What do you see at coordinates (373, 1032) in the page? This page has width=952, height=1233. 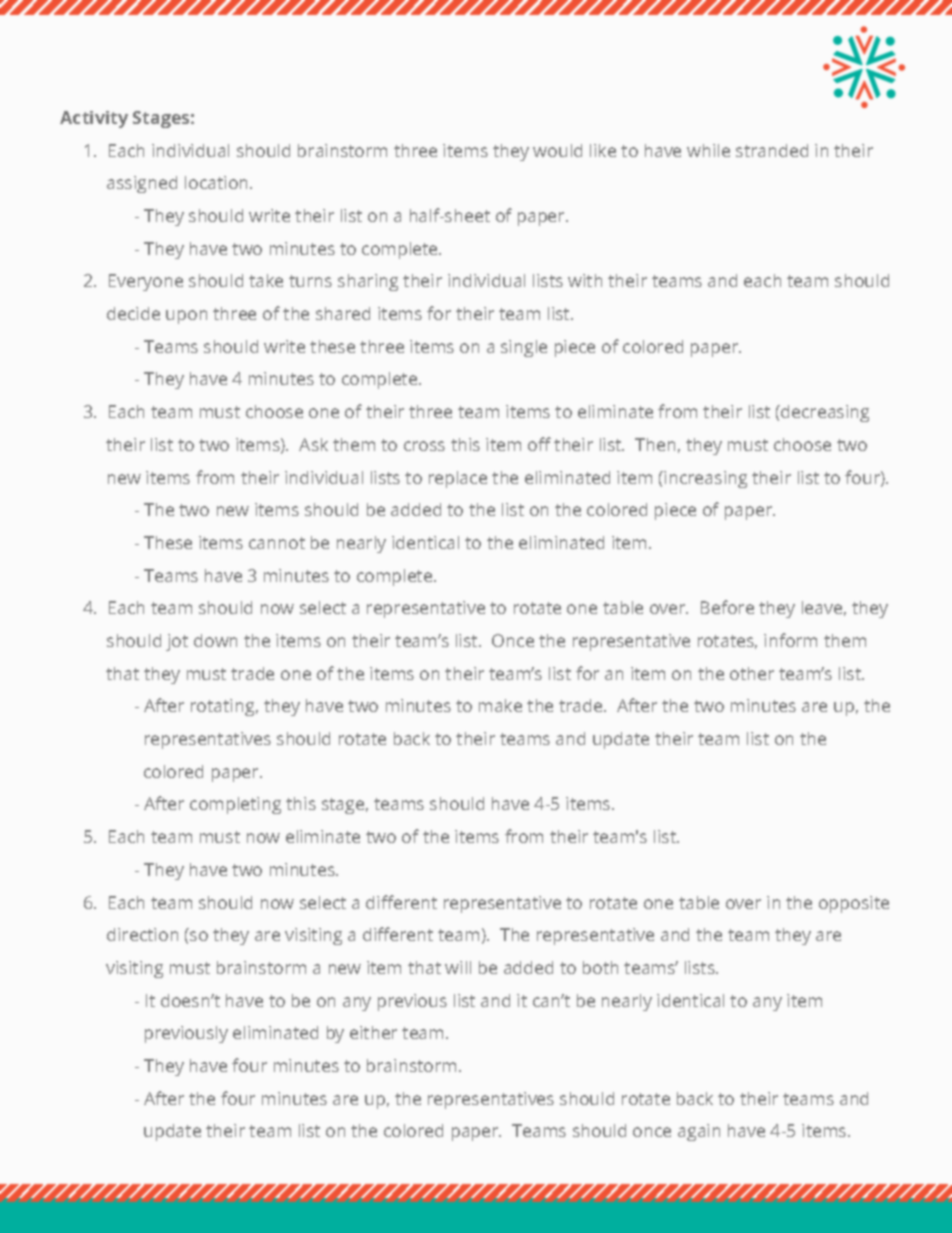 I see `either` at bounding box center [373, 1032].
